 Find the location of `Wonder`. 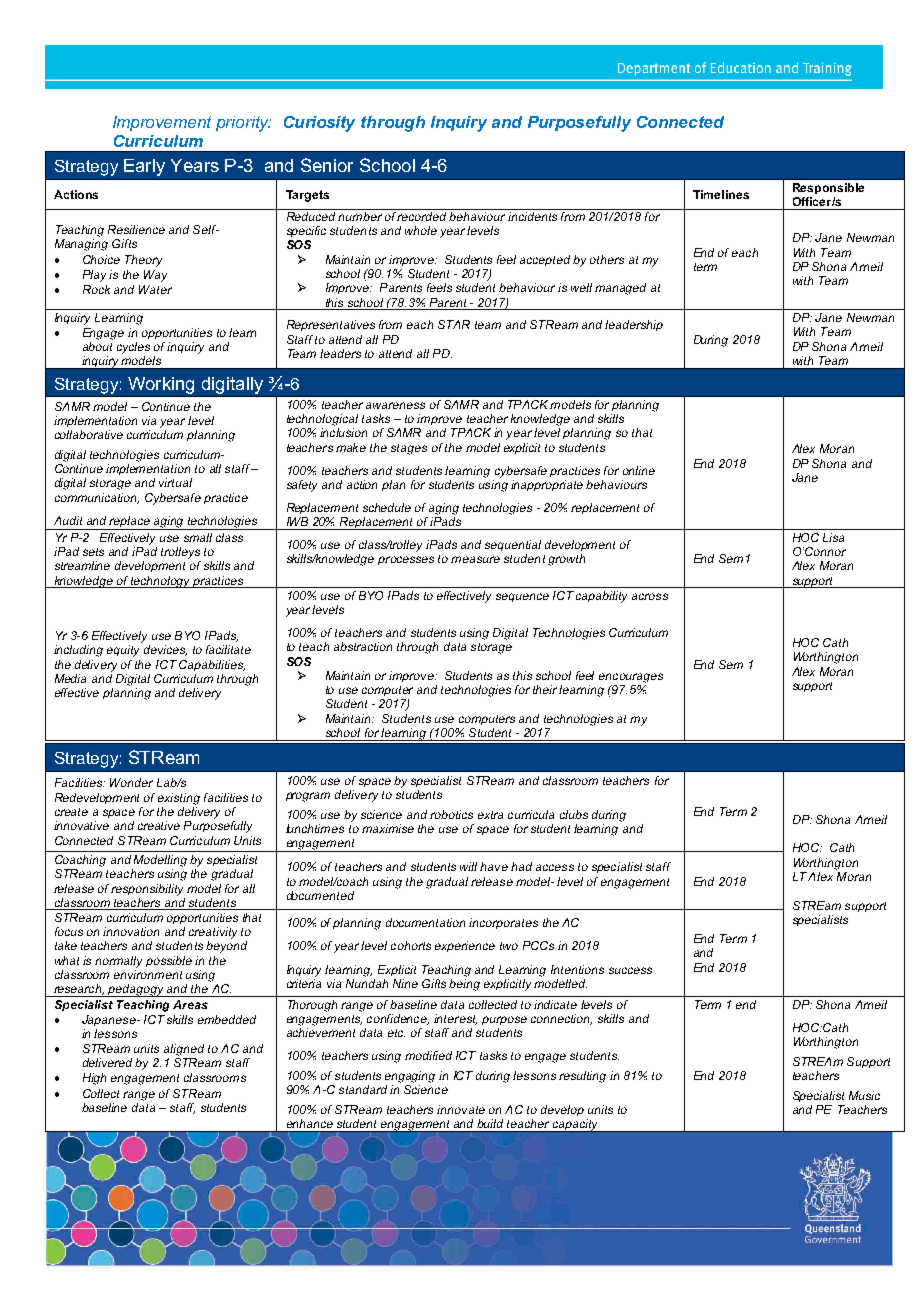

Wonder is located at coordinates (131, 782).
